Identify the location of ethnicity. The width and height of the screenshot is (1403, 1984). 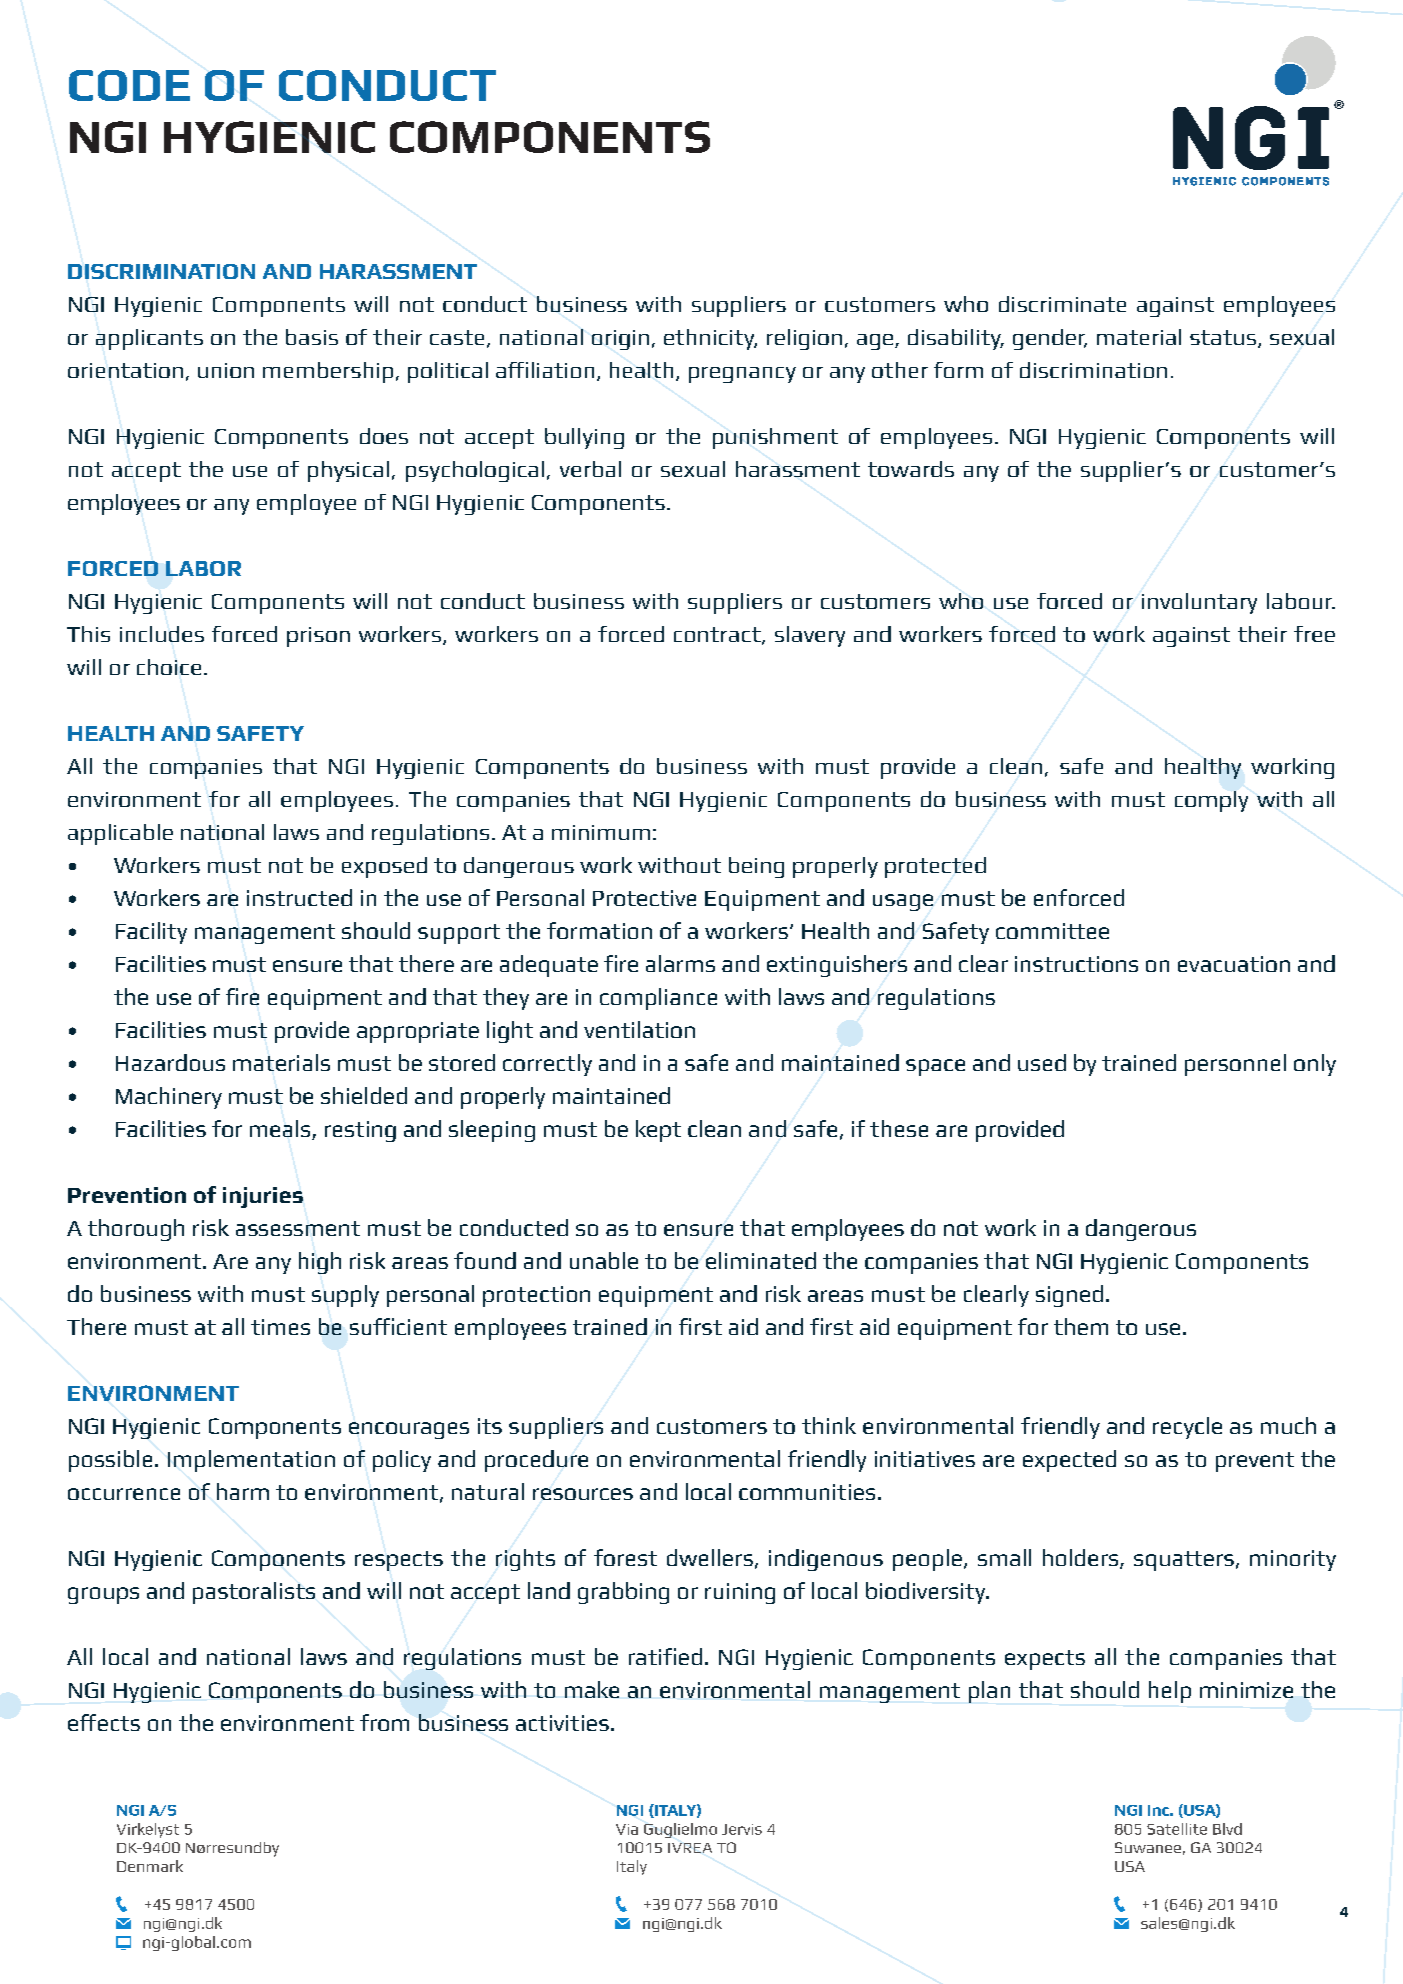
(710, 339).
